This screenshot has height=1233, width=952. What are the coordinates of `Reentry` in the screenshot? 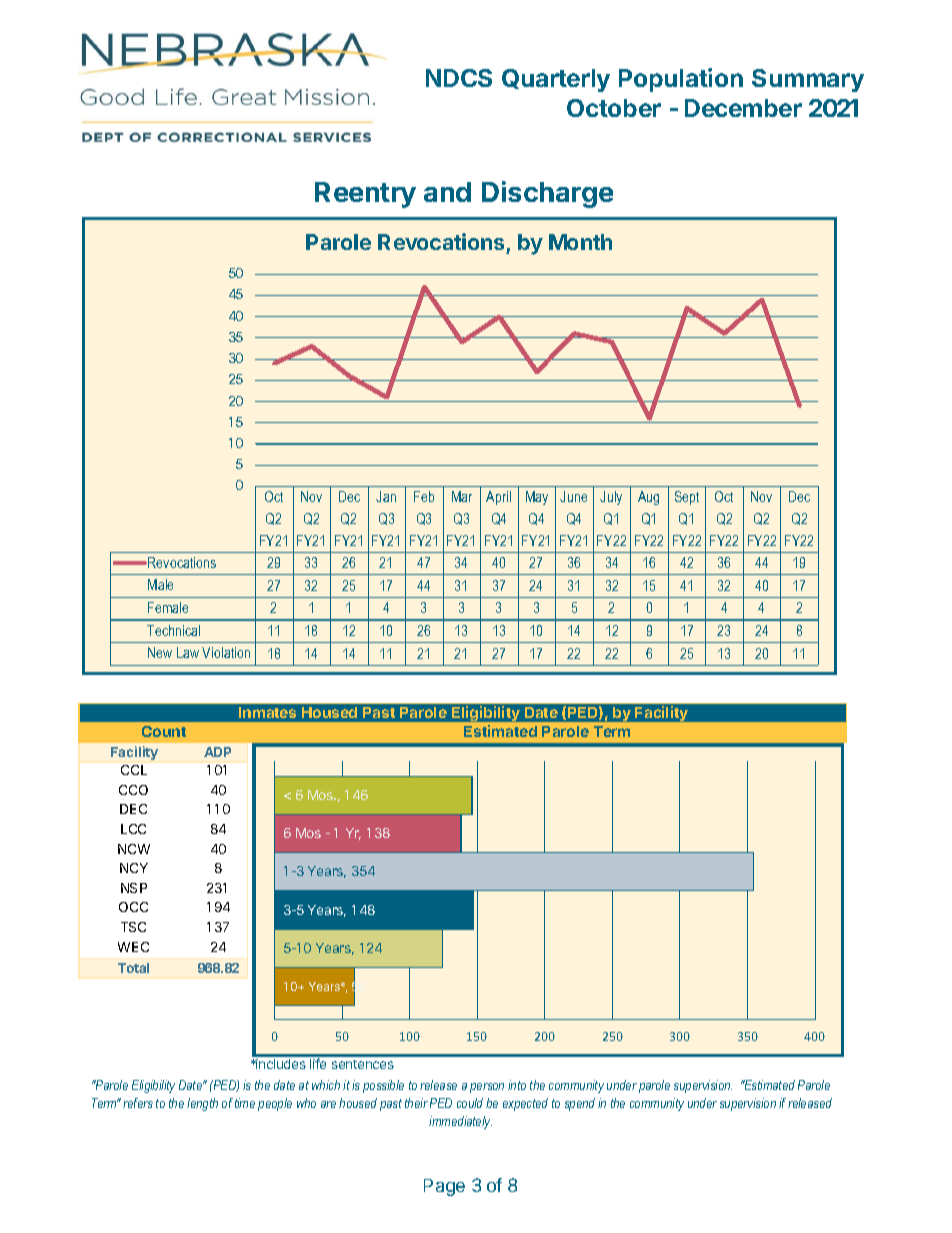 It's located at (365, 195).
